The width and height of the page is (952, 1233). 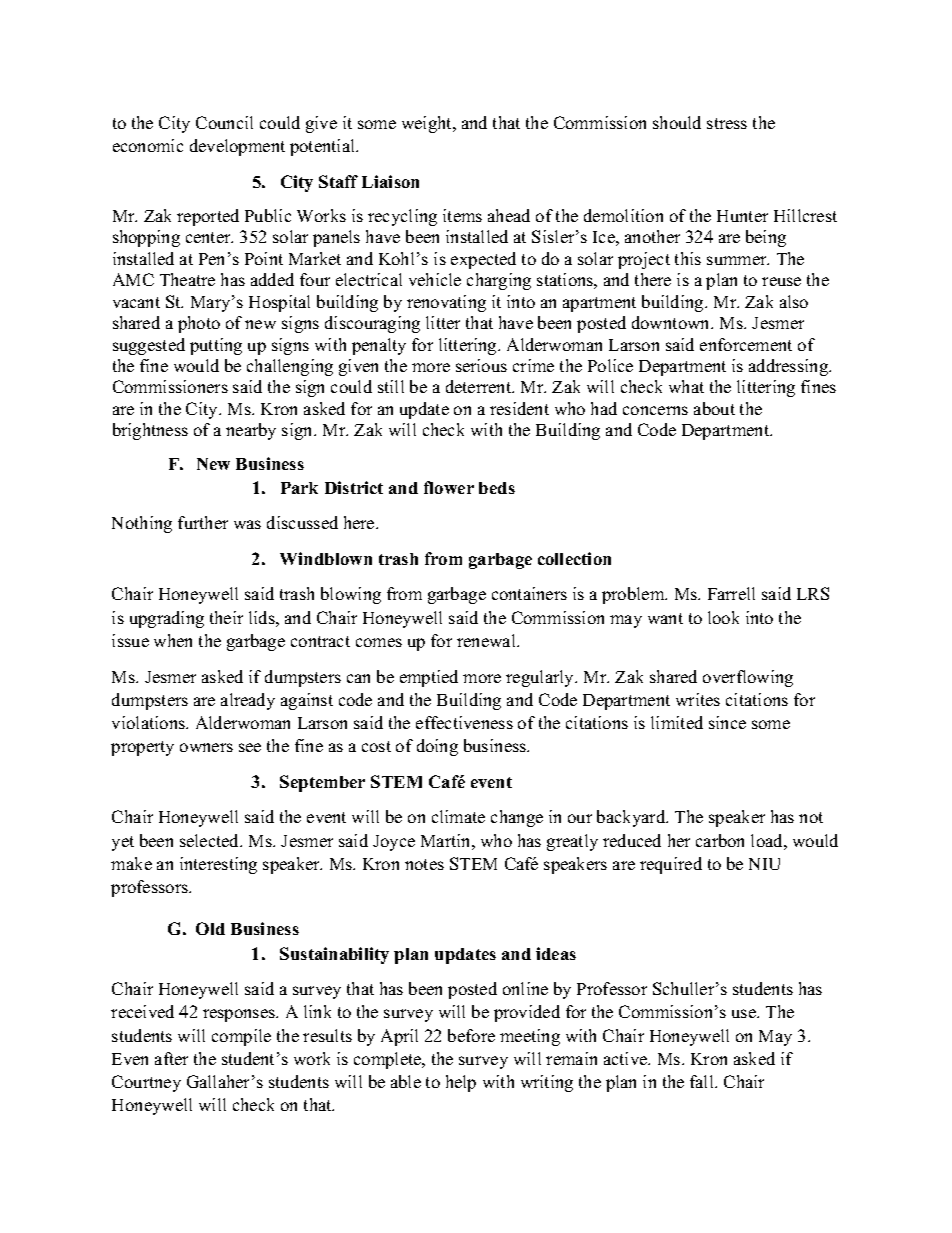 I want to click on weight, so click(x=428, y=124).
